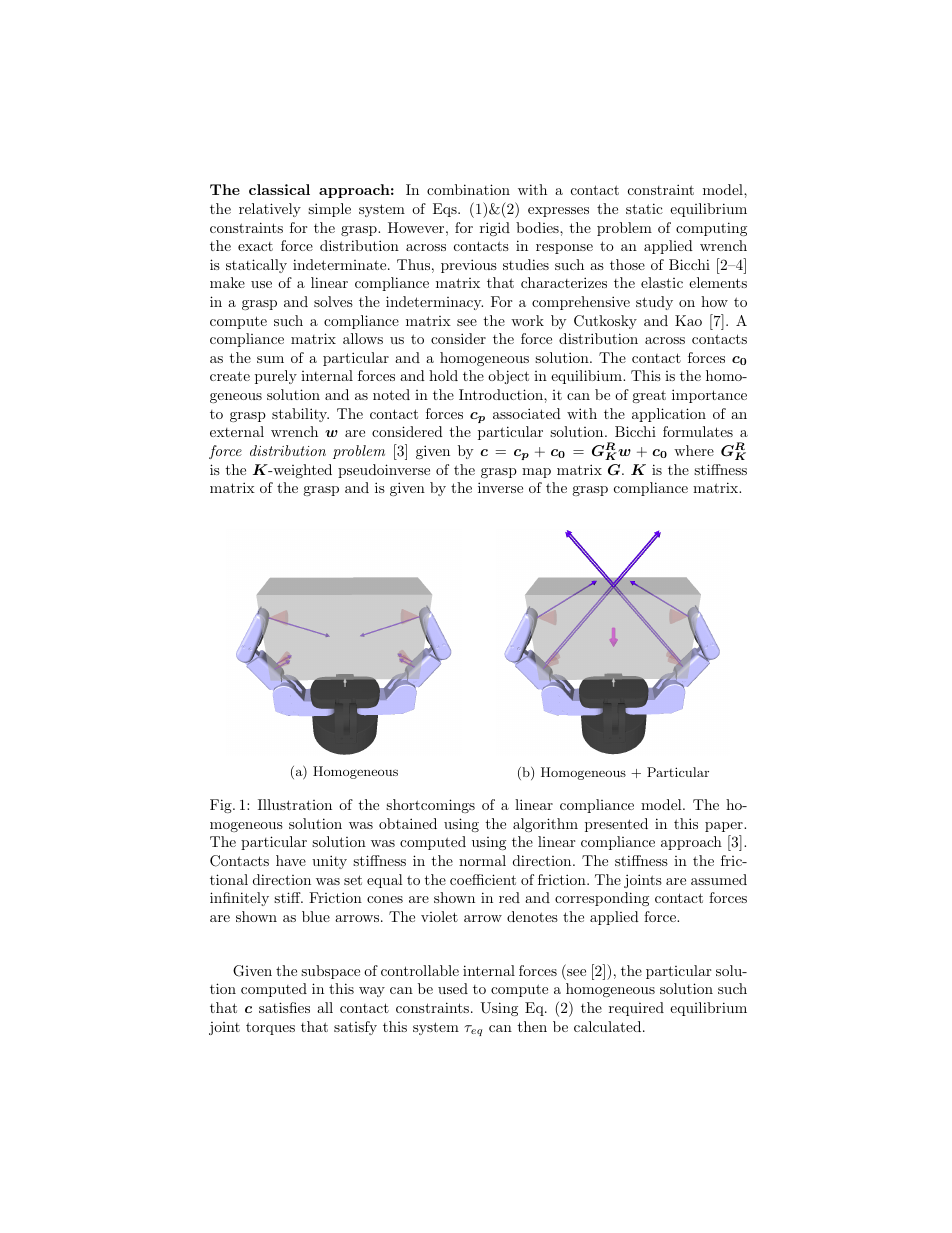  I want to click on shortcomings, so click(430, 806).
